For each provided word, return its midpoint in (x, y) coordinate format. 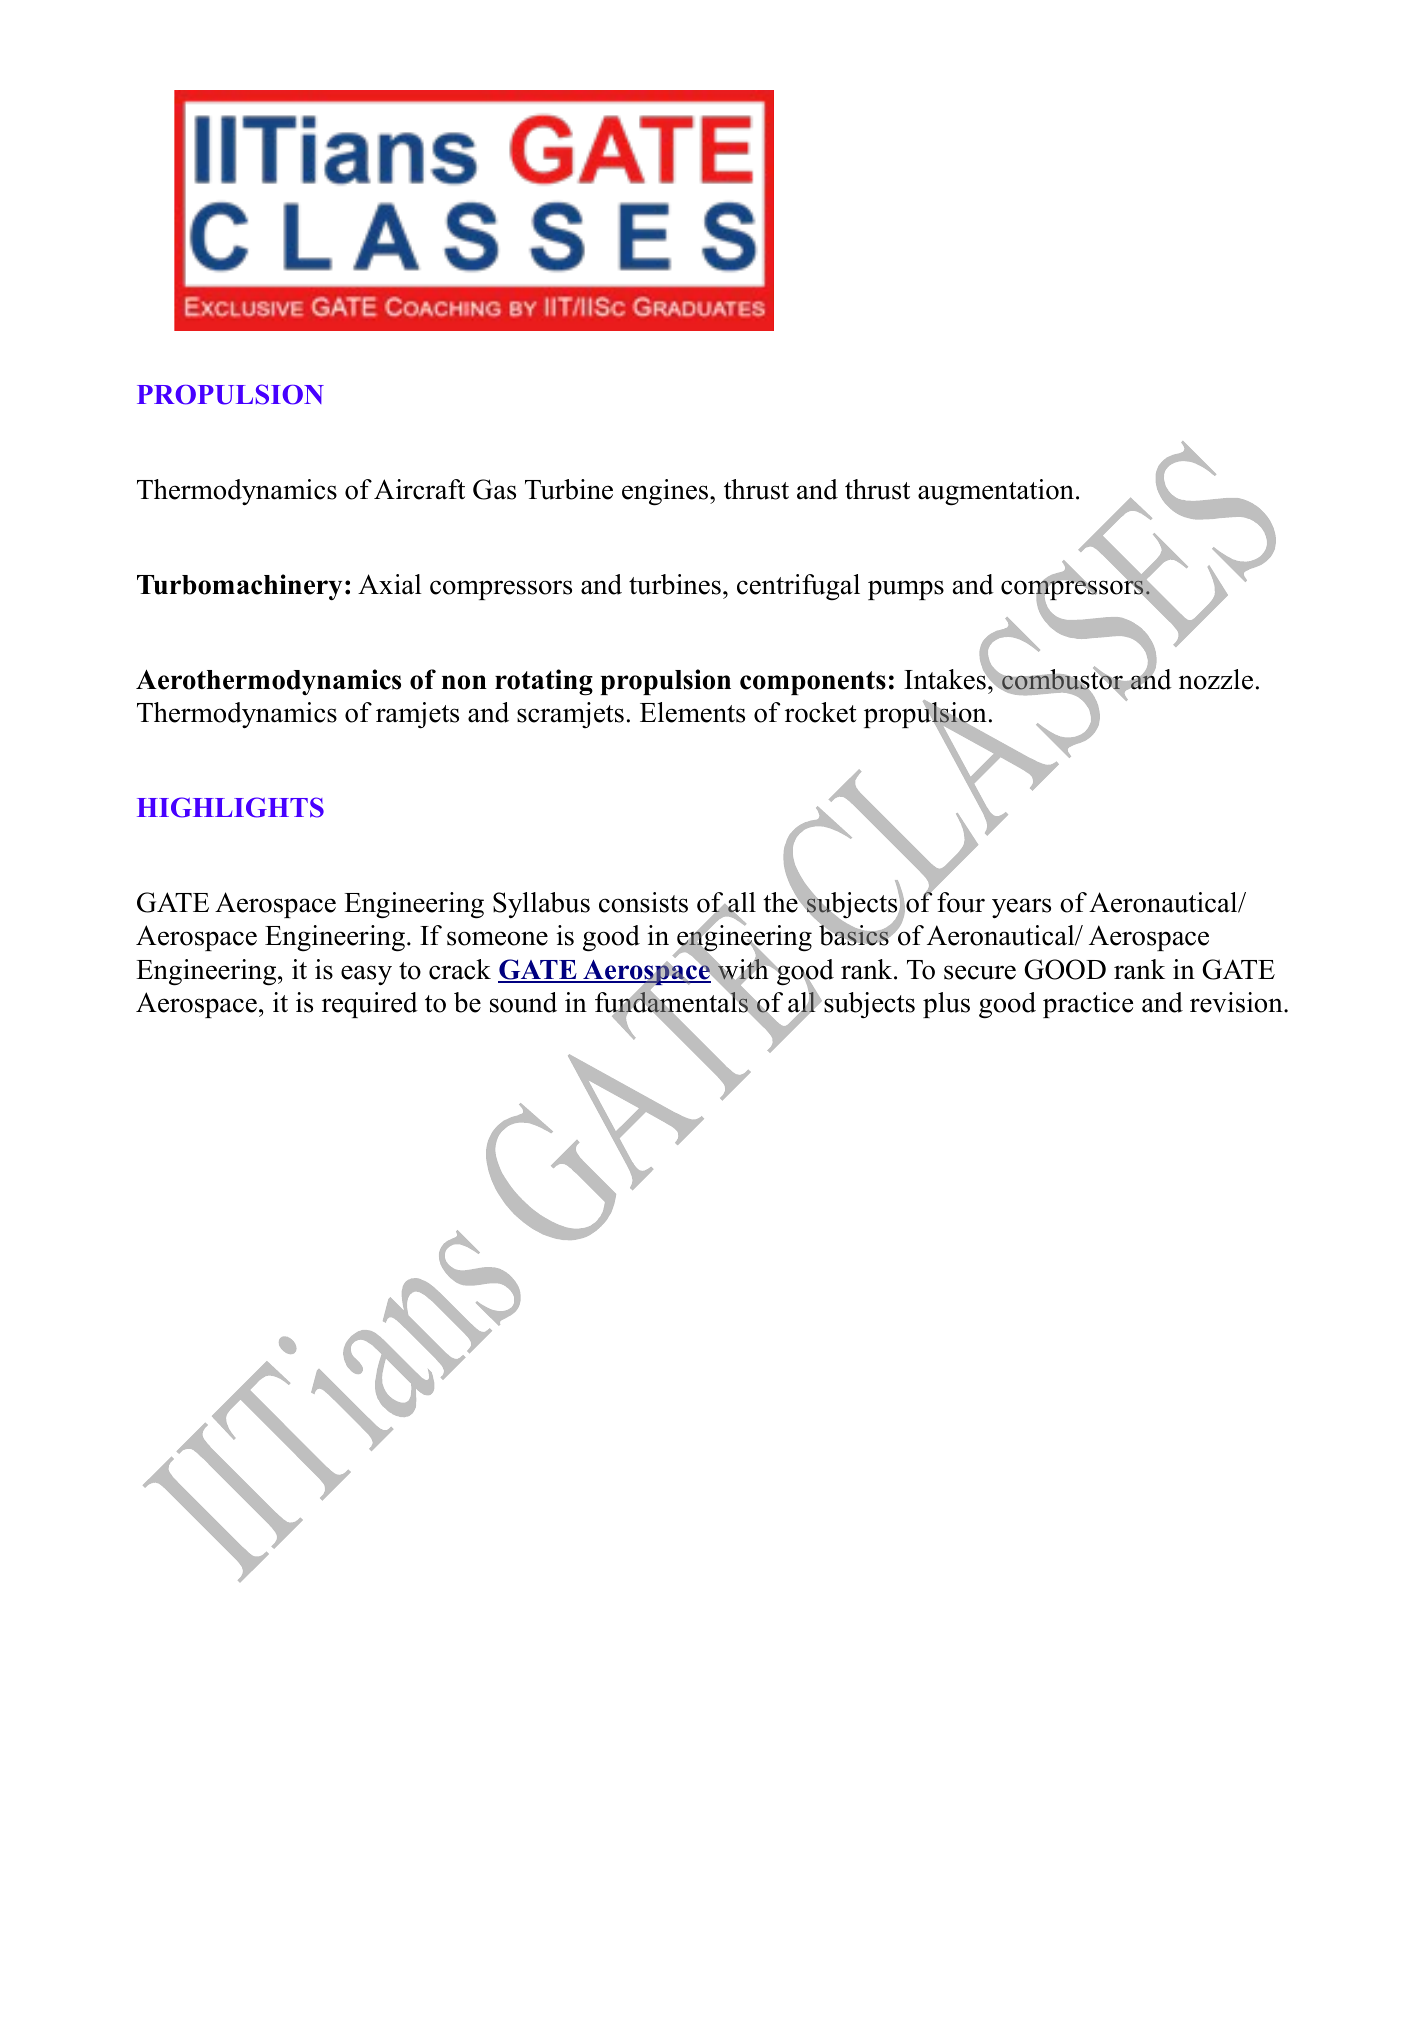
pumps (906, 590)
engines (666, 492)
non (464, 682)
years (1021, 908)
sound (523, 1002)
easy (366, 975)
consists (643, 902)
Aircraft (419, 489)
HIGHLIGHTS (230, 807)
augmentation (996, 492)
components (813, 683)
